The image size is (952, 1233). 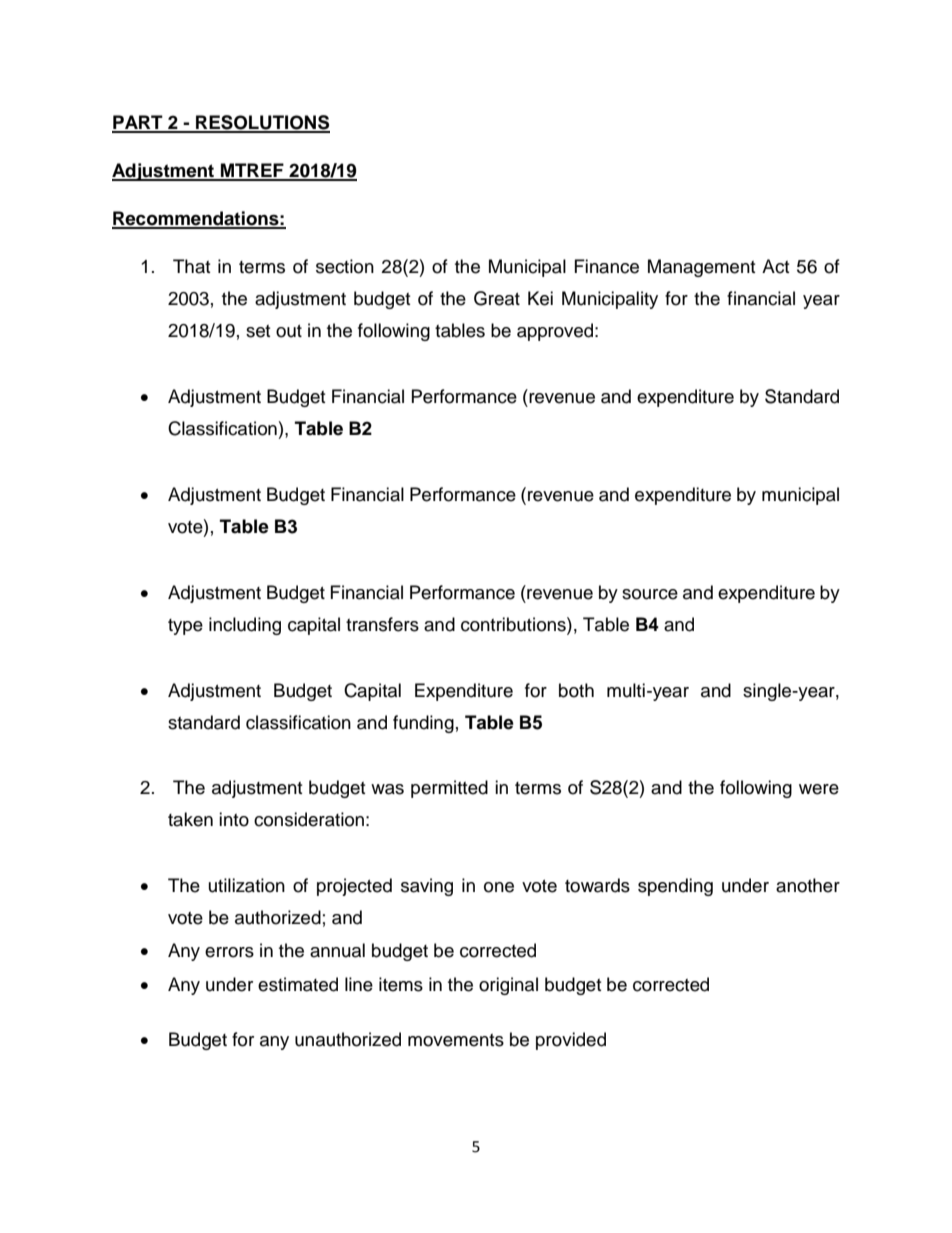 I want to click on source, so click(x=650, y=594).
